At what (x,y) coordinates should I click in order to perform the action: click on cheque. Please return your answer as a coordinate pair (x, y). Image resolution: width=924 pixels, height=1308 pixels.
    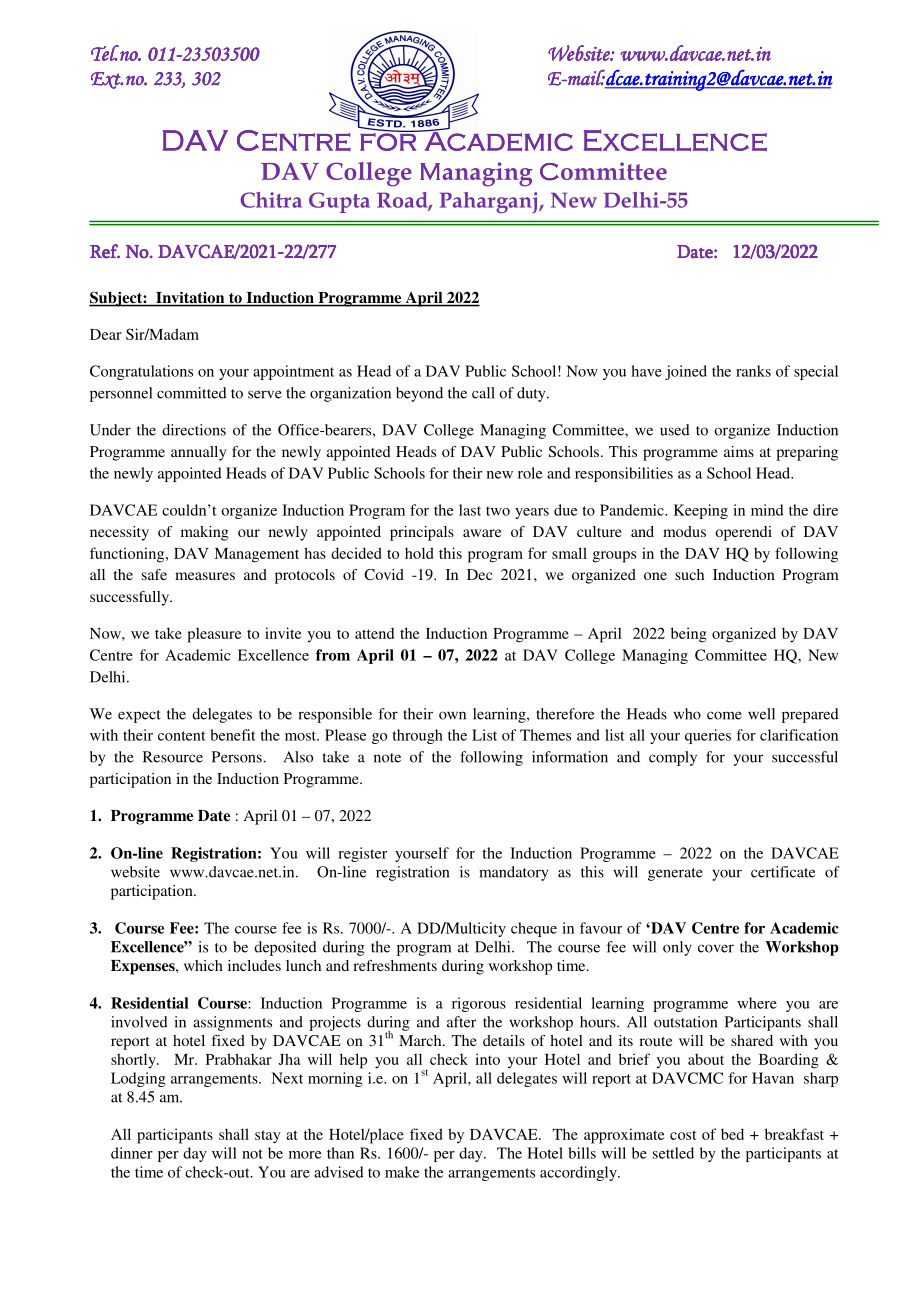
    Looking at the image, I should click on (534, 929).
